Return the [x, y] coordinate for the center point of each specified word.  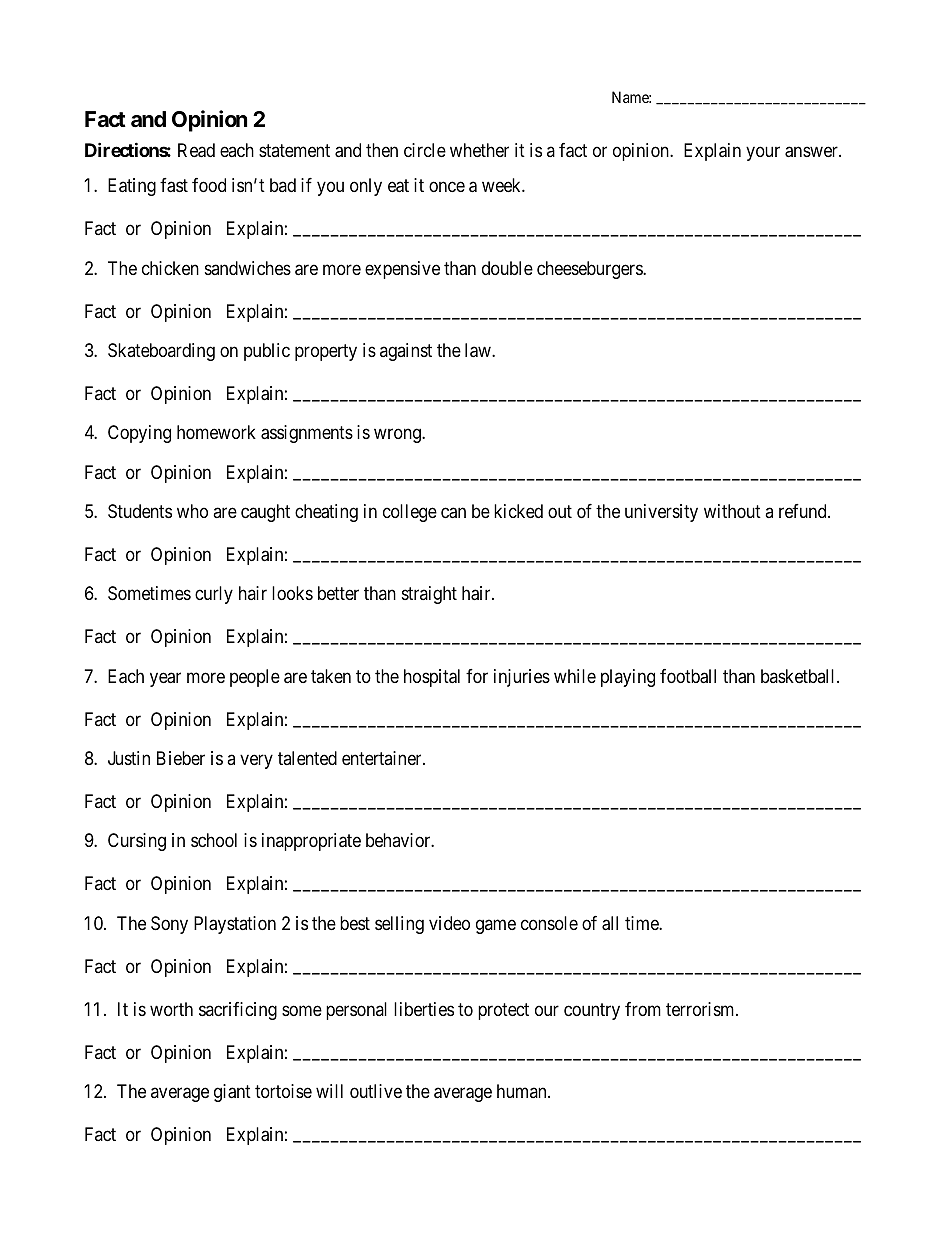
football [688, 676]
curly [214, 595]
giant [232, 1093]
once [447, 187]
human [523, 1091]
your [763, 153]
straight [429, 595]
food [209, 185]
